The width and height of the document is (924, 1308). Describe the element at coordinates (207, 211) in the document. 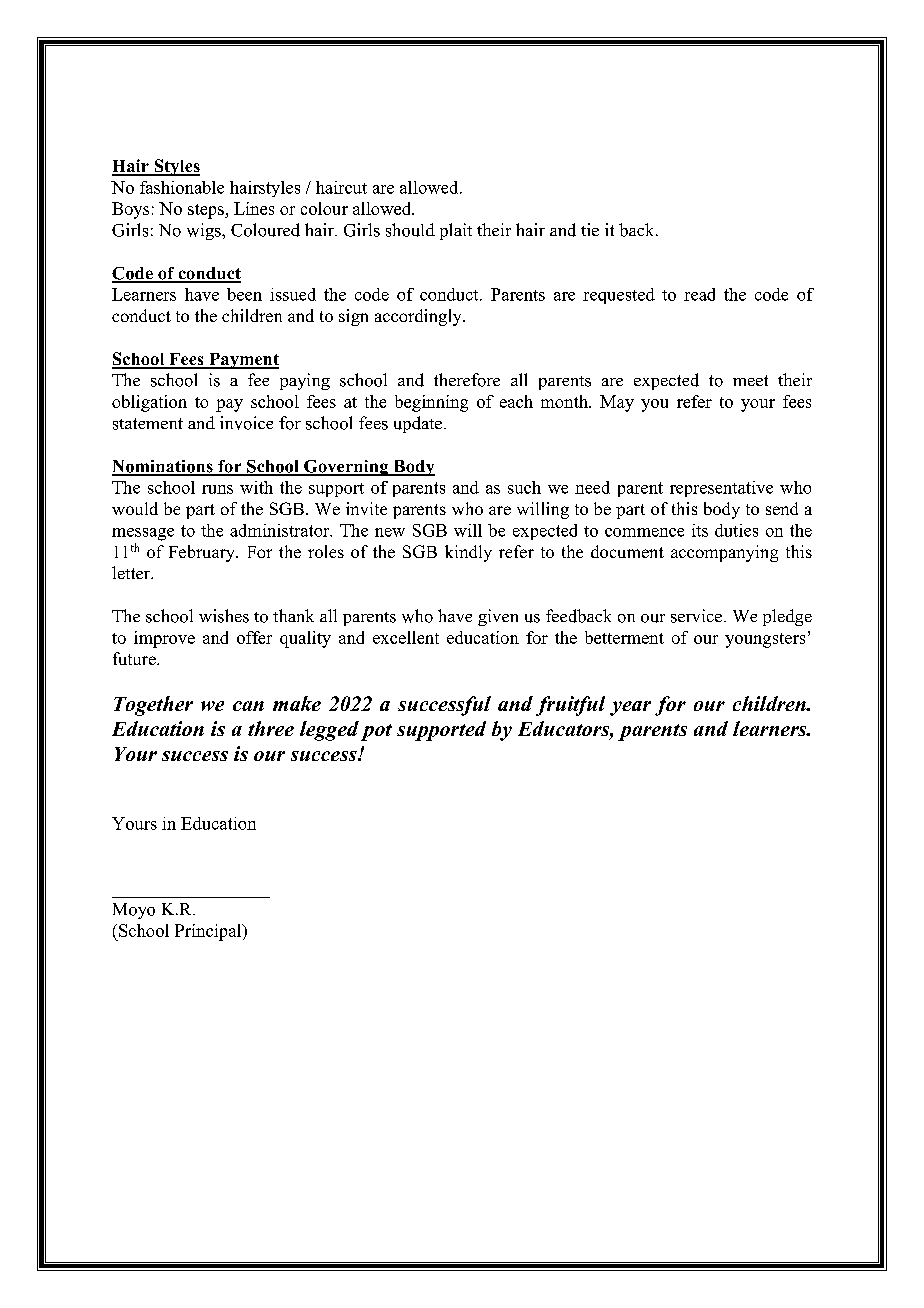

I see `steps` at that location.
